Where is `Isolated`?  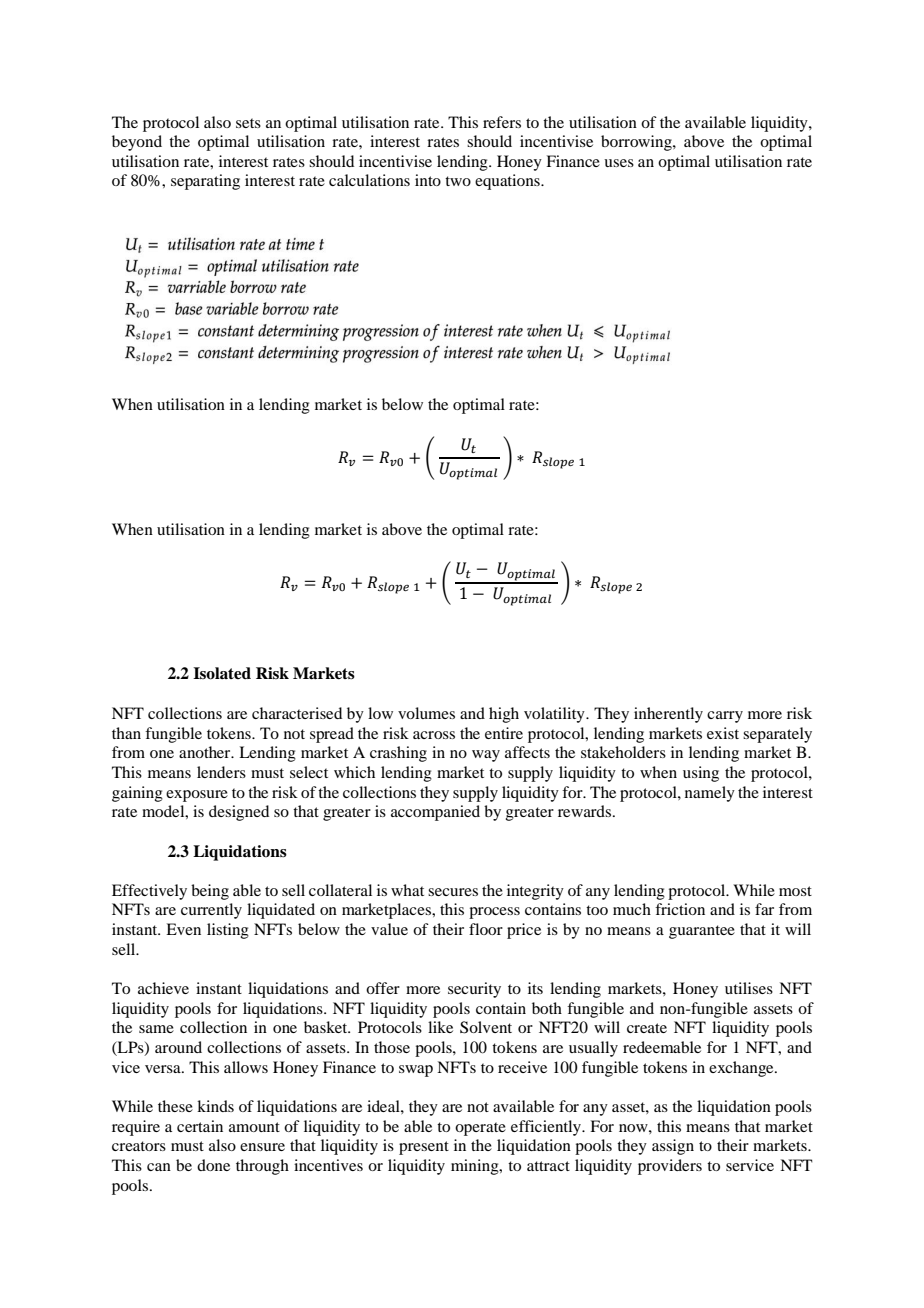 Isolated is located at coordinates (222, 673).
